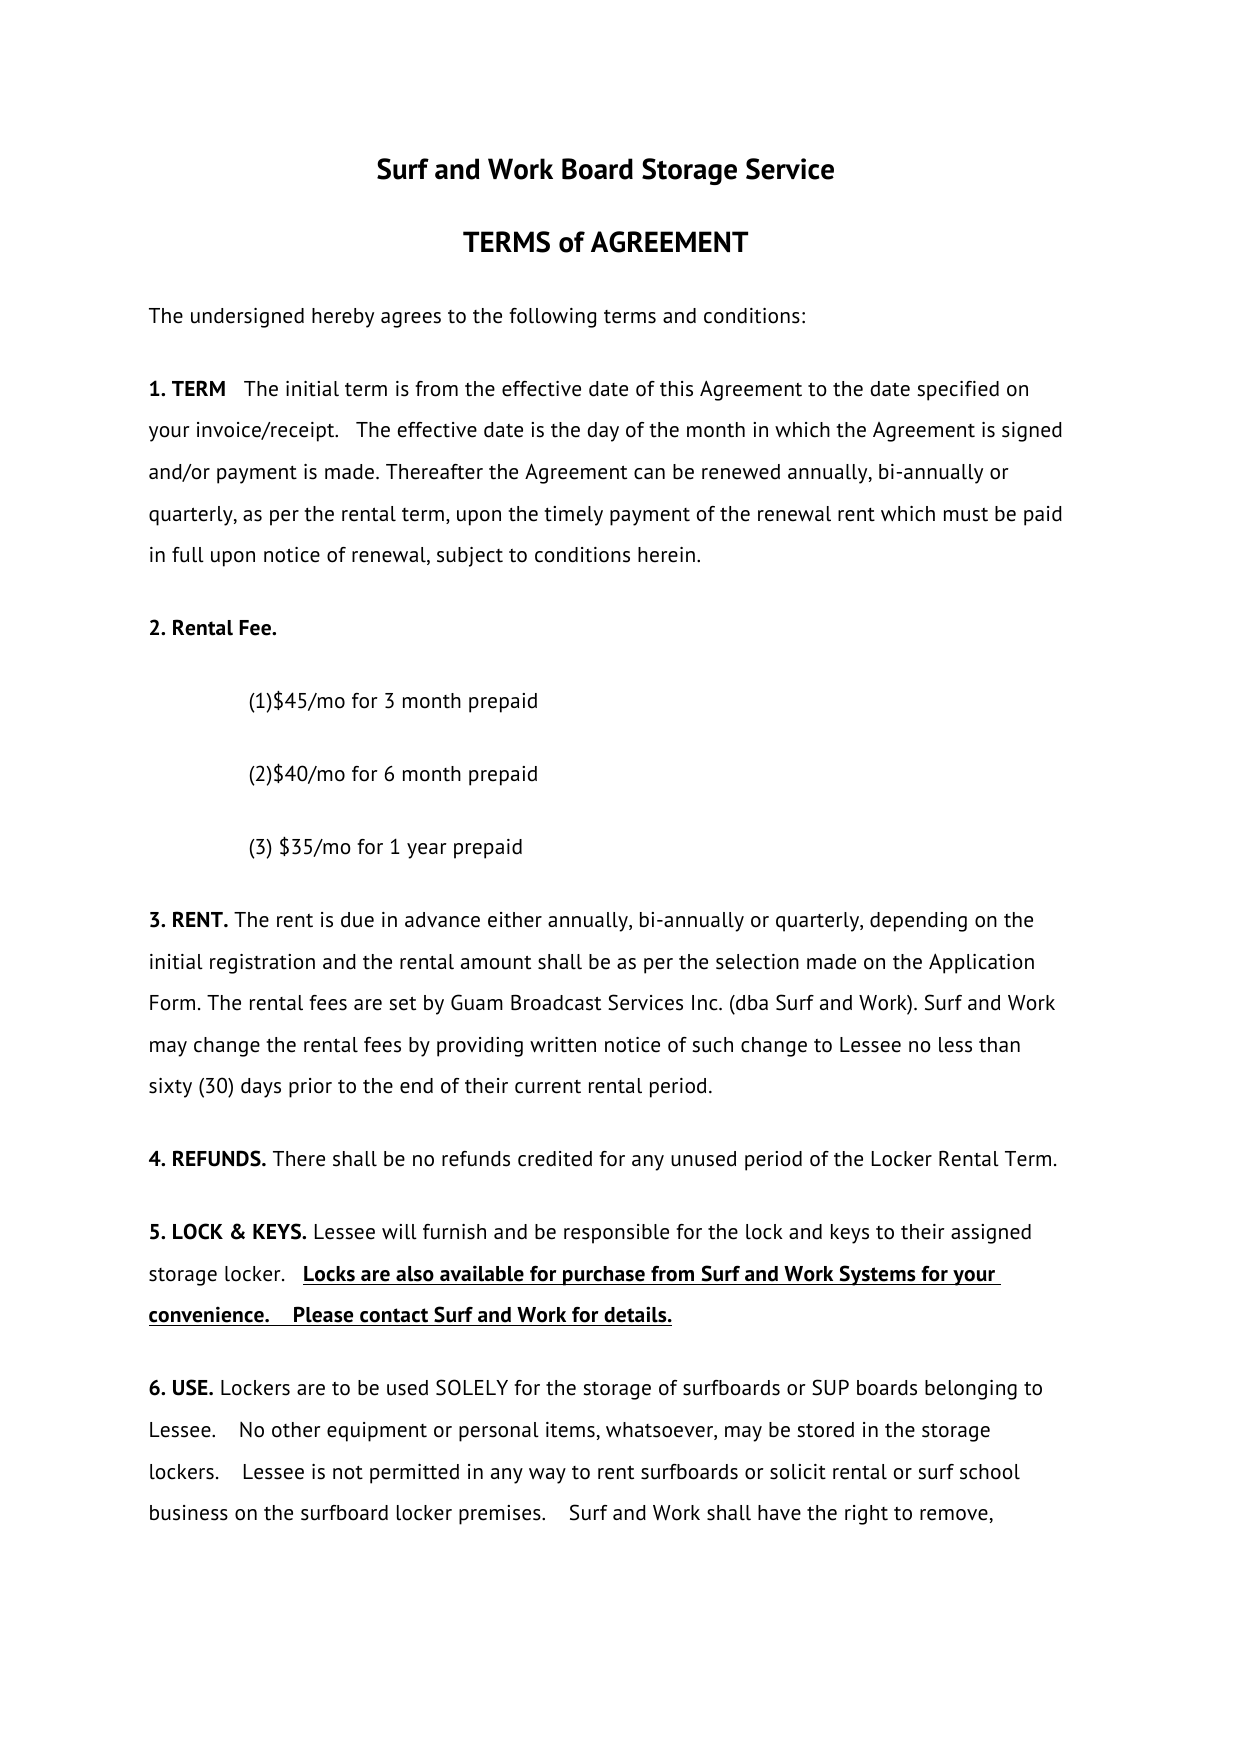 The image size is (1240, 1753). What do you see at coordinates (666, 555) in the screenshot?
I see `herein` at bounding box center [666, 555].
